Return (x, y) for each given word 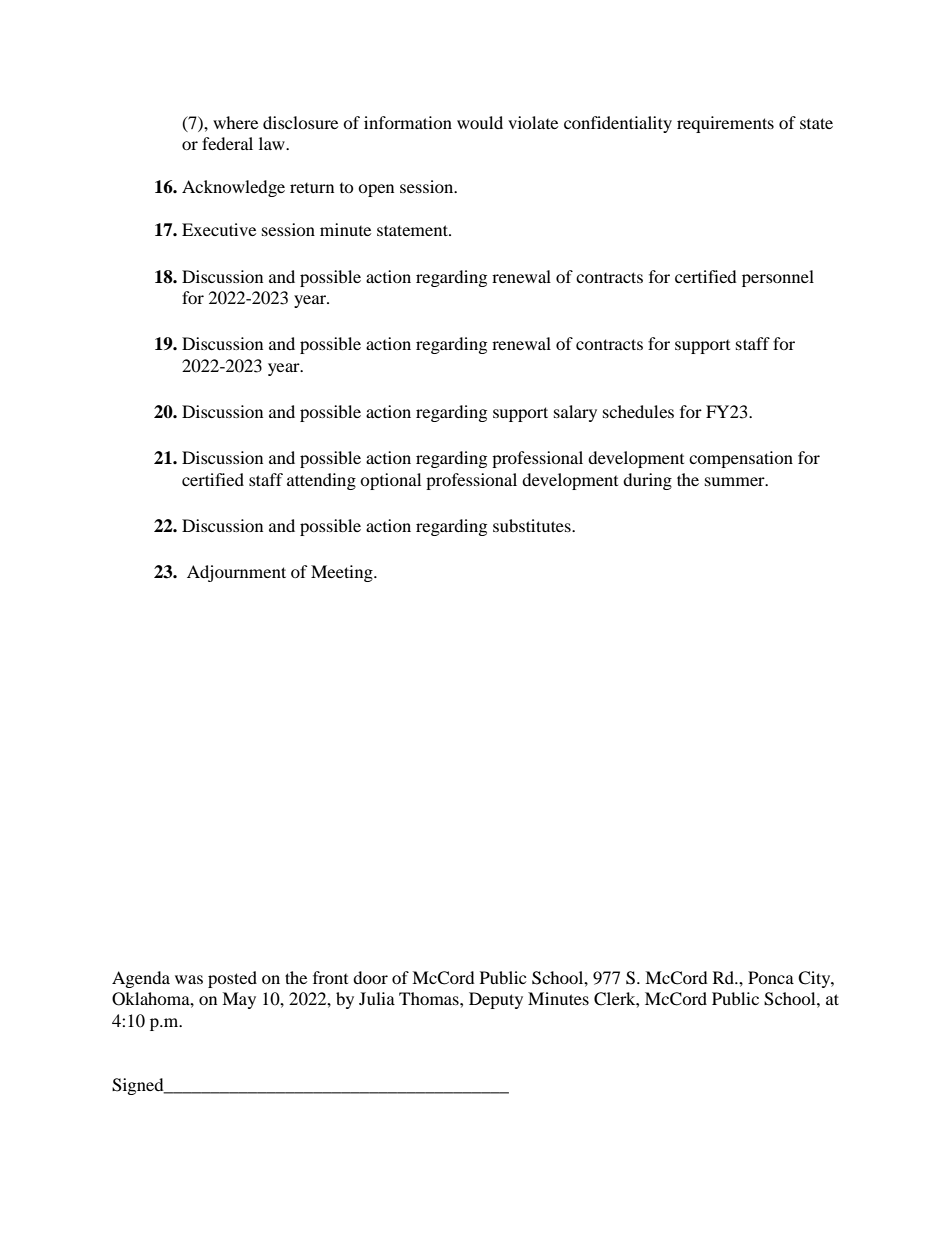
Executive (219, 229)
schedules (638, 411)
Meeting (343, 573)
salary (575, 413)
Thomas (430, 998)
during (647, 481)
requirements (725, 124)
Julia (377, 998)
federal (227, 143)
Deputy (496, 1000)
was (189, 979)
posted (232, 979)
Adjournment (236, 573)
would (480, 122)
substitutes (533, 525)
